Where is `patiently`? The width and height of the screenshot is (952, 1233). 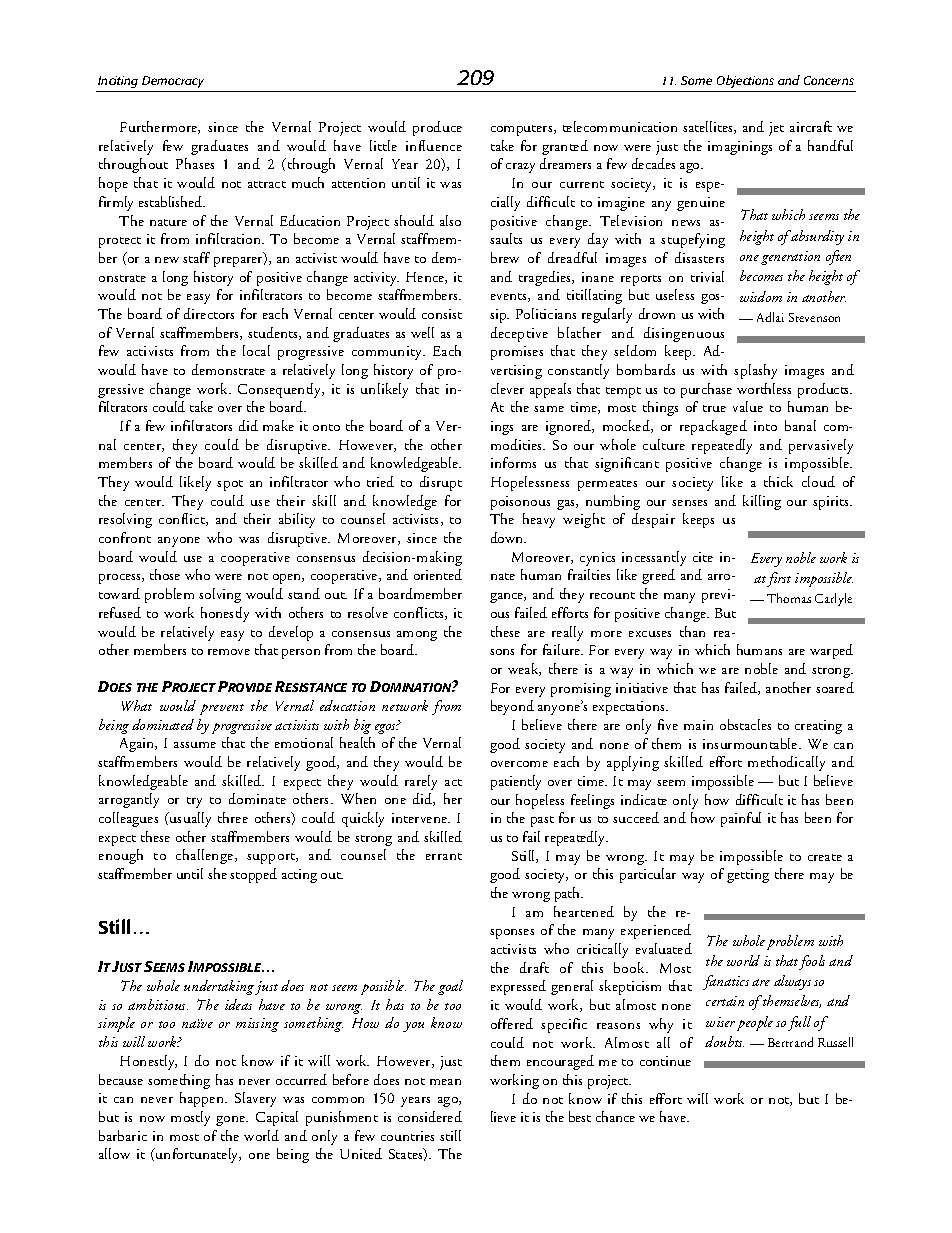
patiently is located at coordinates (516, 782).
